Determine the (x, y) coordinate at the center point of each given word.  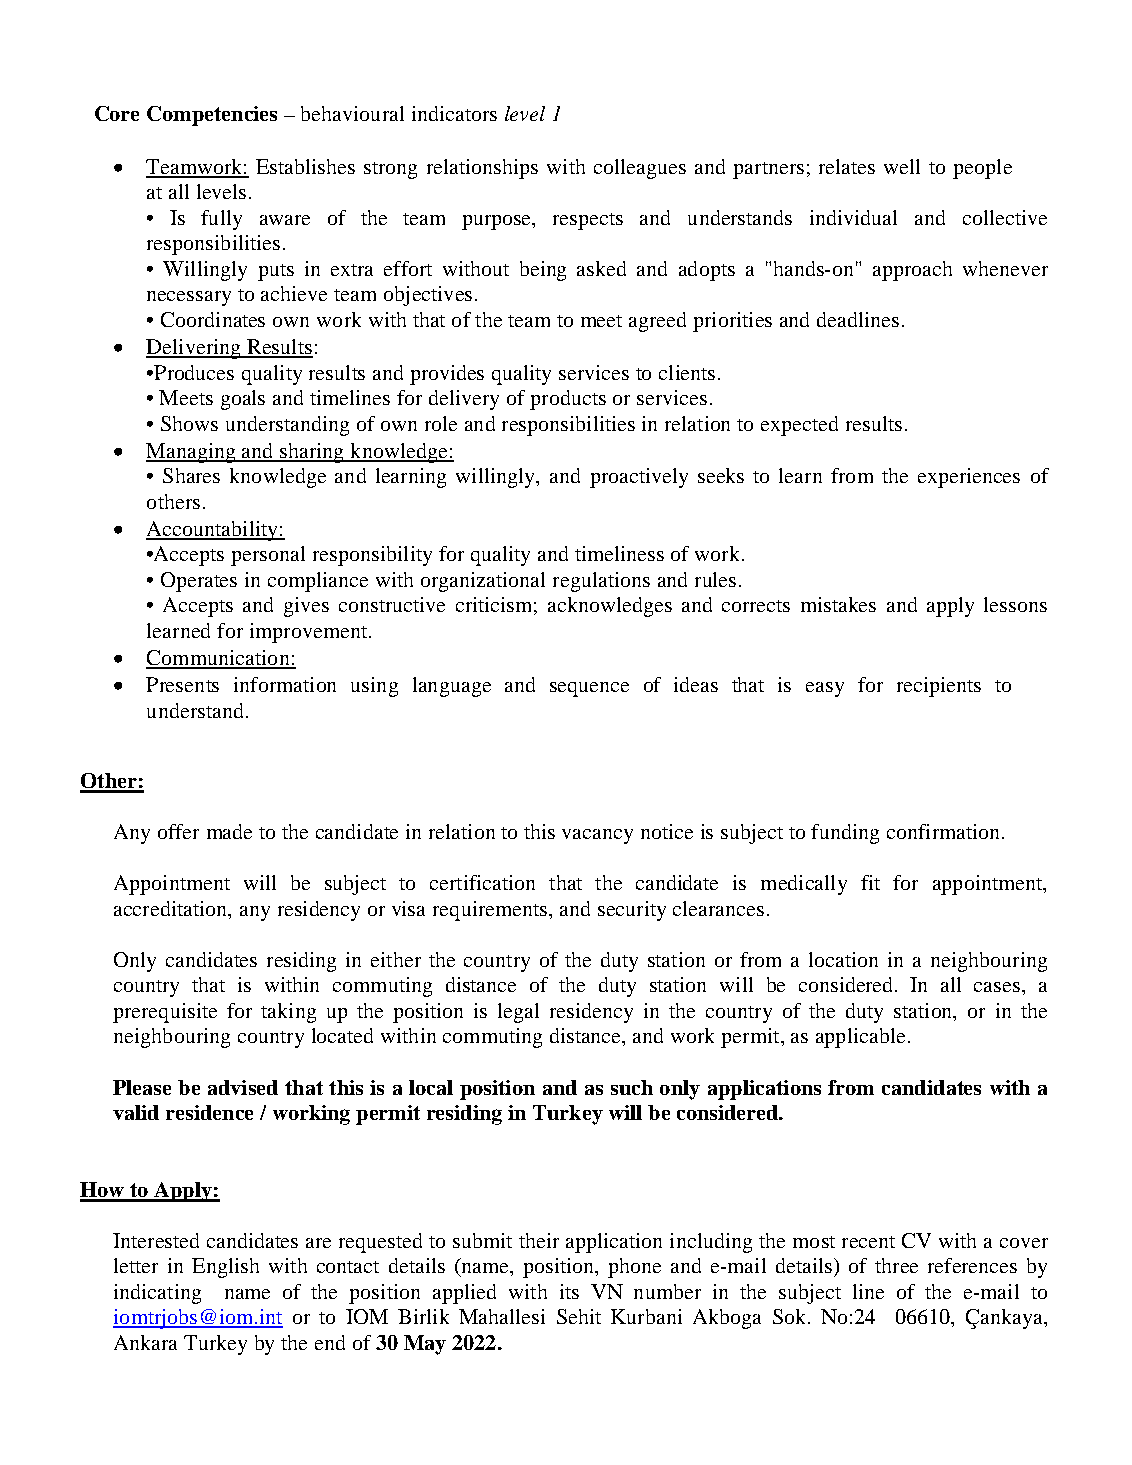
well (902, 166)
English (225, 1268)
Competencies (212, 116)
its (569, 1291)
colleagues (640, 169)
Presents (182, 684)
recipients (939, 687)
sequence (589, 689)
